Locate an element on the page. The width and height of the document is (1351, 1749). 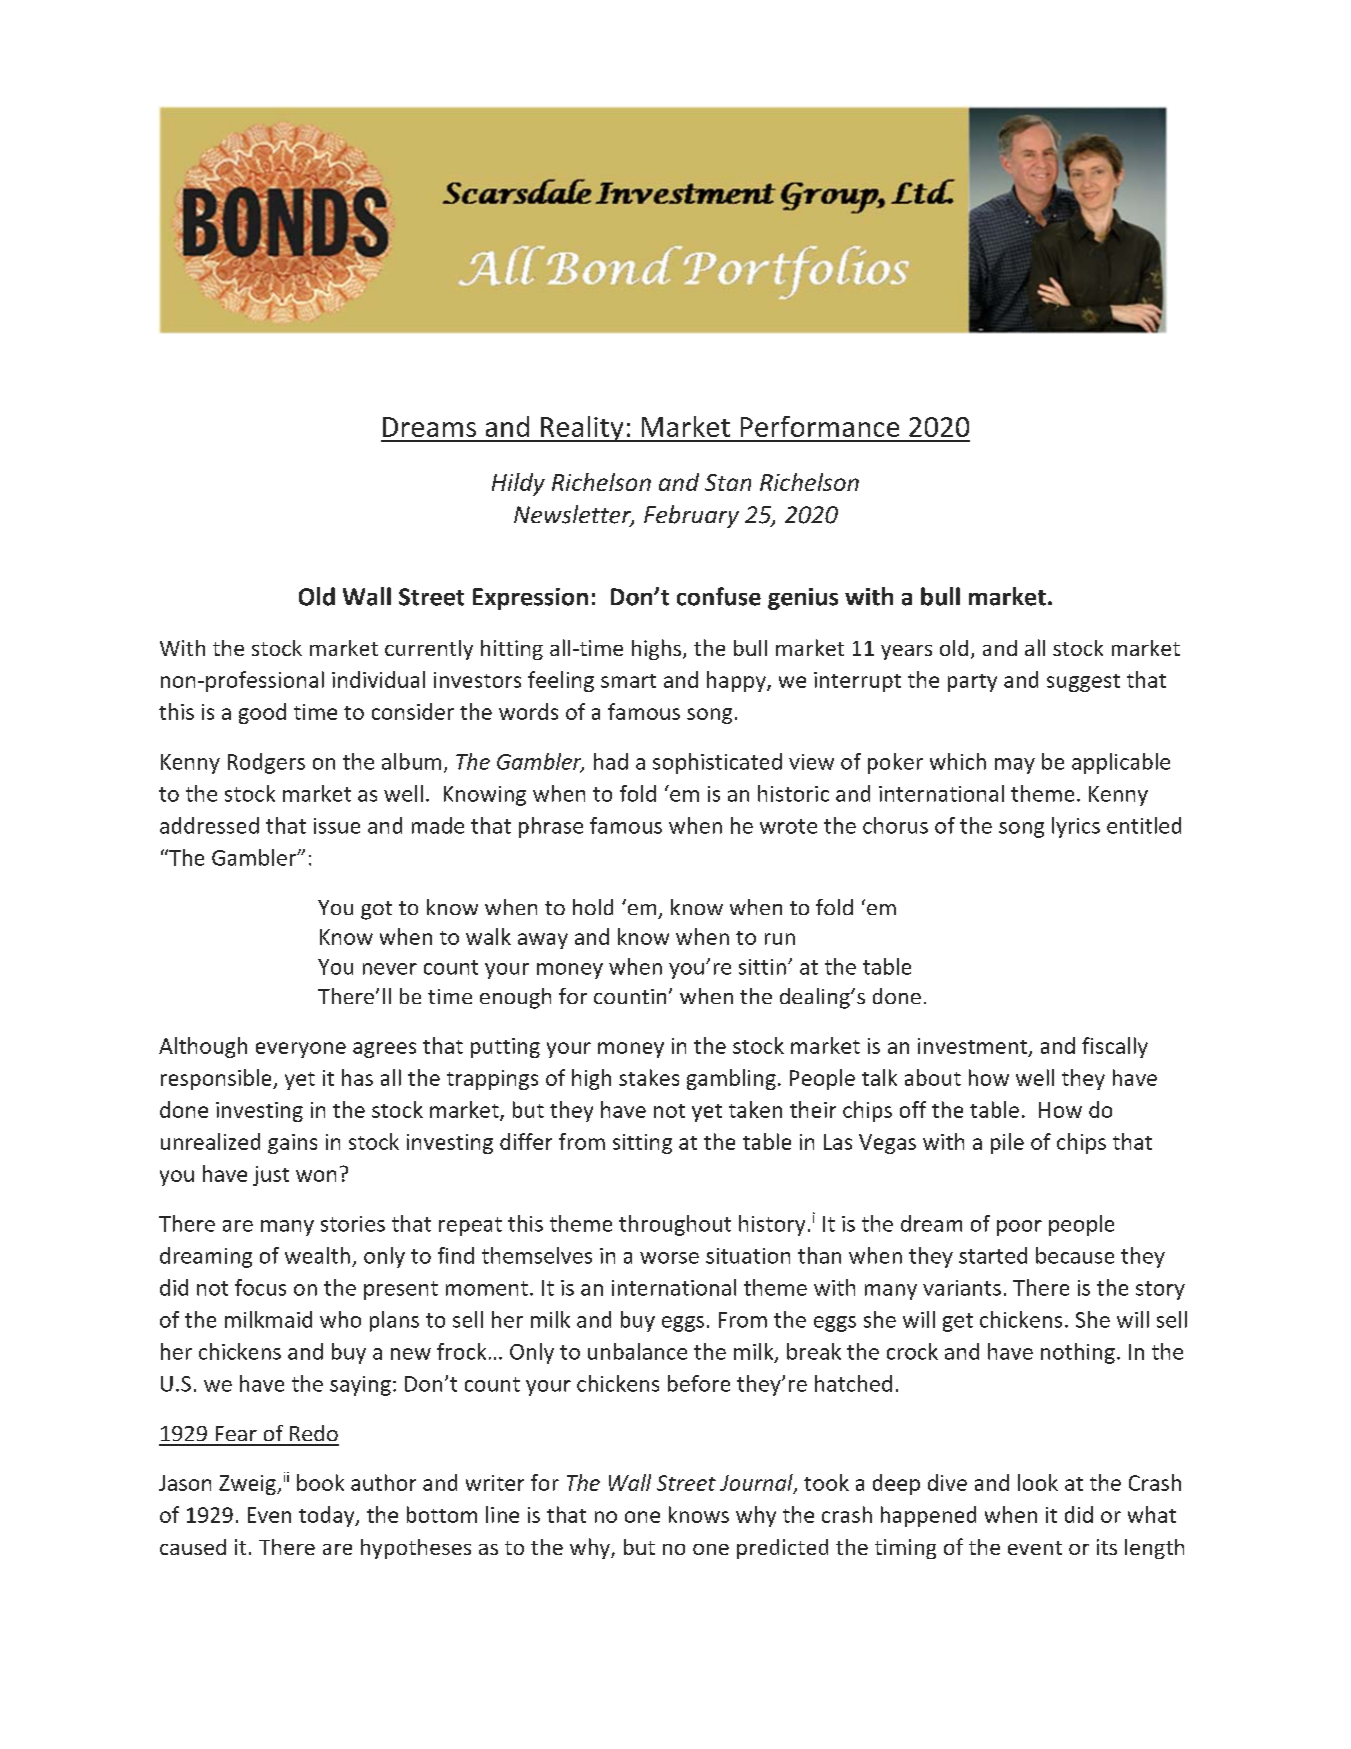
Performance is located at coordinates (820, 426).
